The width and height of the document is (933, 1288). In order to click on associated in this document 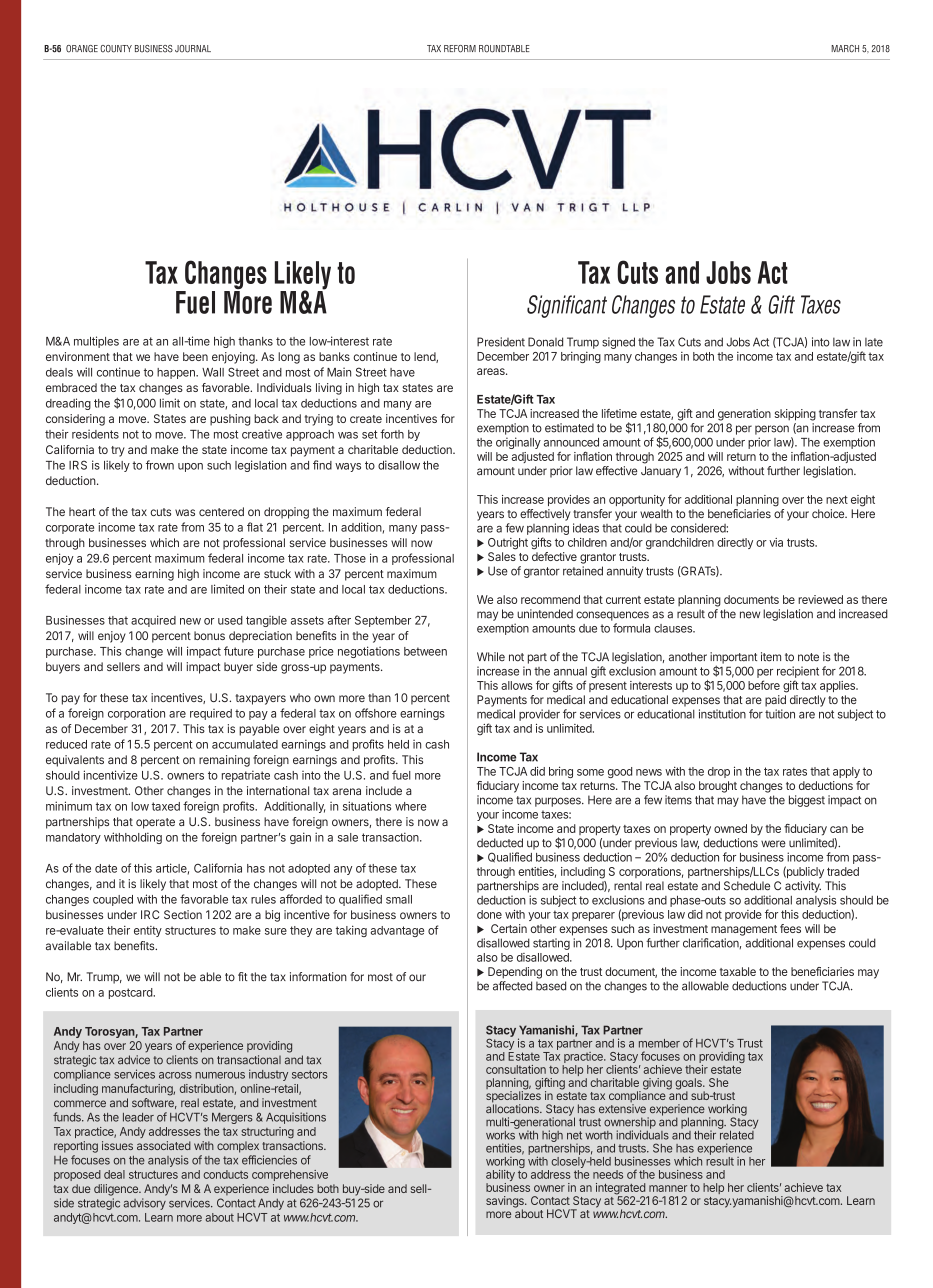, I will do `click(164, 1145)`.
